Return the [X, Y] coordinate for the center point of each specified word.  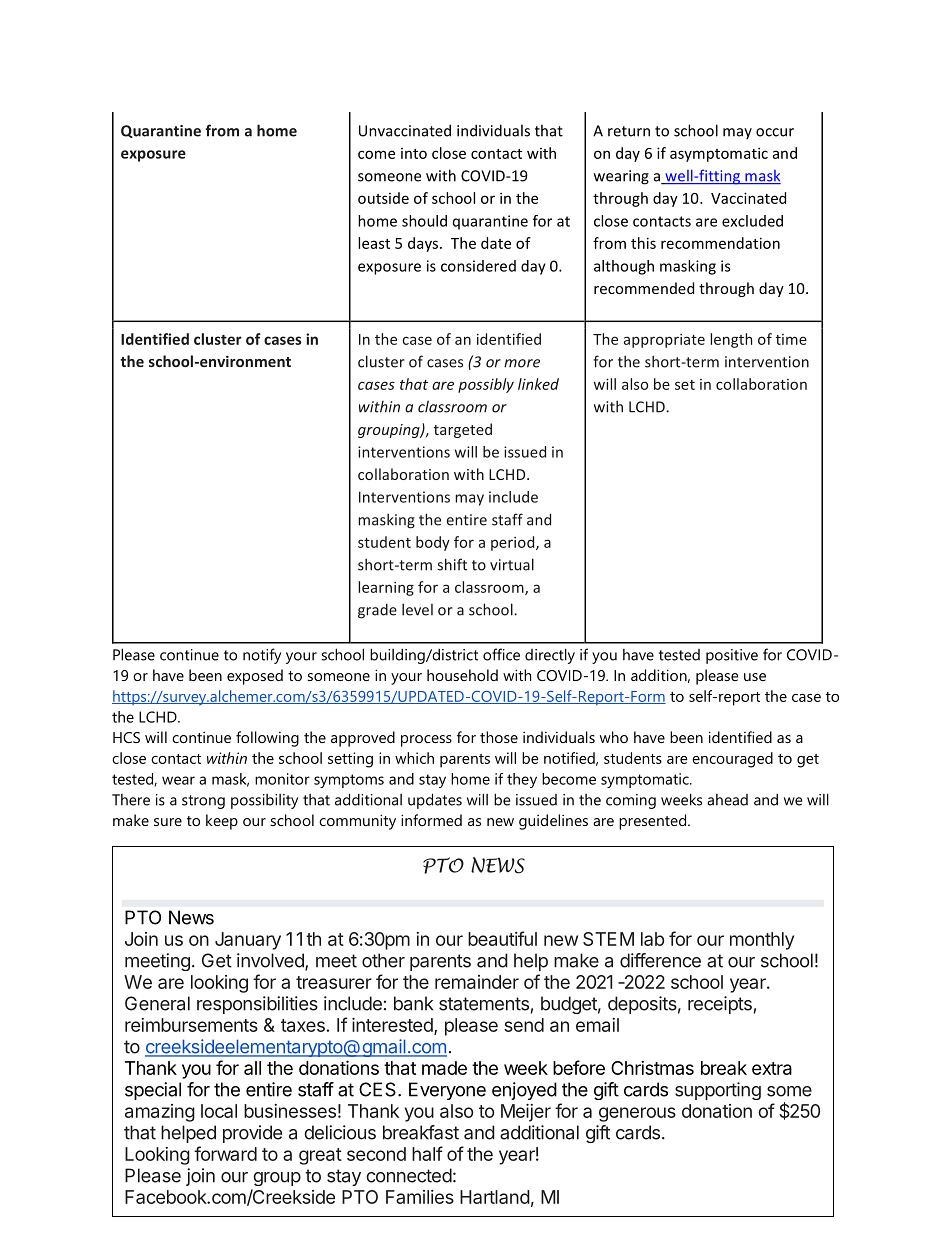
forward [225, 1153]
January [248, 941]
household [462, 675]
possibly [486, 385]
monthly [762, 941]
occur [775, 132]
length [731, 340]
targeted [463, 430]
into [414, 153]
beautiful [502, 938]
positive [732, 656]
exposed [255, 677]
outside [383, 198]
